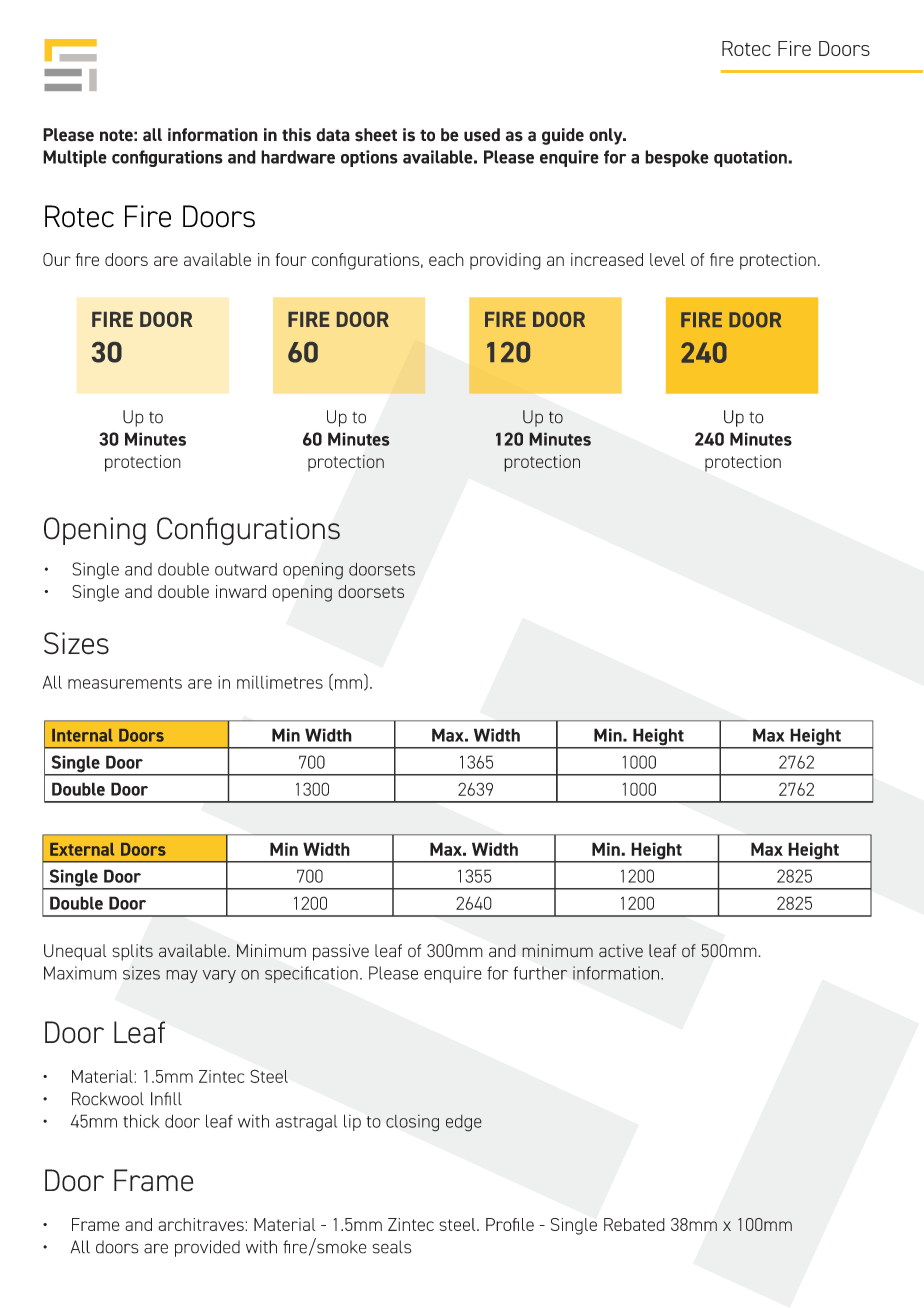  What do you see at coordinates (125, 683) in the screenshot?
I see `measurements` at bounding box center [125, 683].
